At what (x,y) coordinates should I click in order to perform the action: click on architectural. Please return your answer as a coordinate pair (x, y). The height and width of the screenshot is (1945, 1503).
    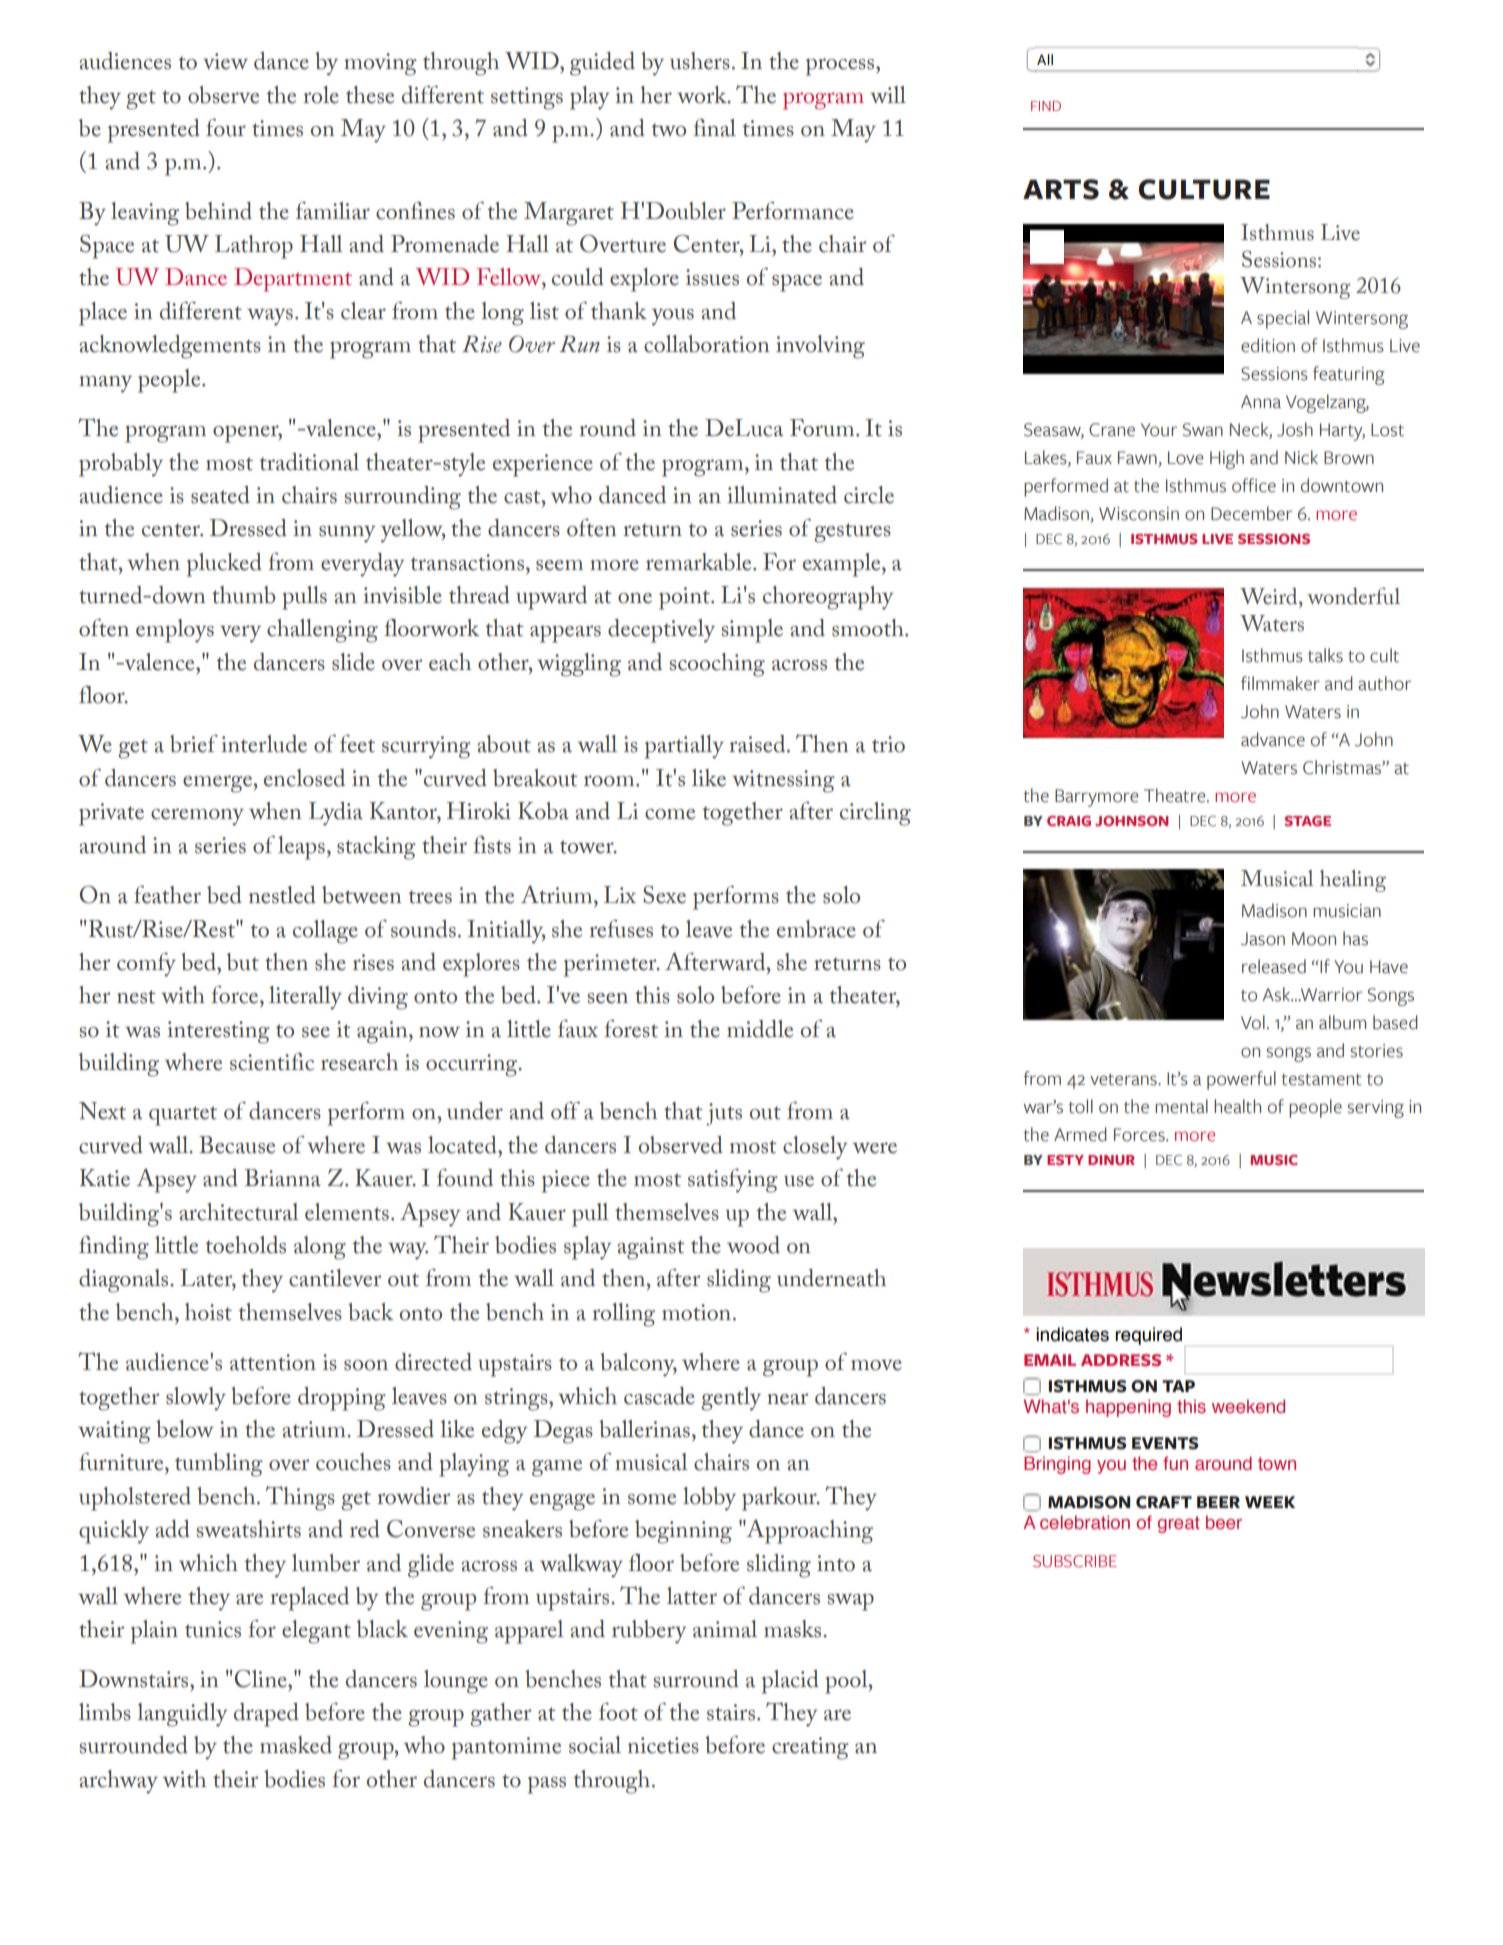
    Looking at the image, I should click on (239, 1212).
